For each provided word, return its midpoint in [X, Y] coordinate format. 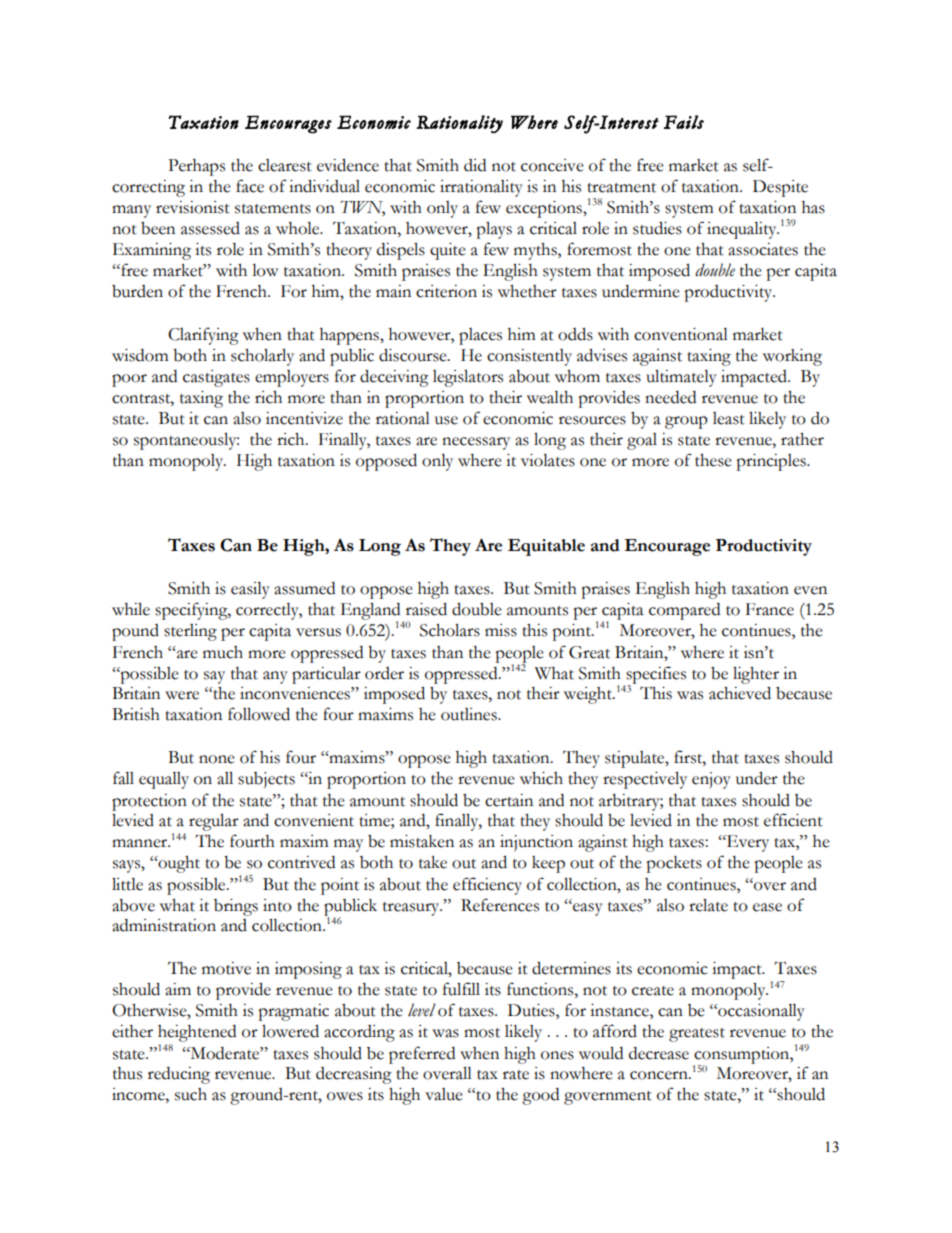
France [770, 609]
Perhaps [196, 167]
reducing [179, 1075]
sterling [190, 632]
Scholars [450, 630]
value [444, 1094]
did [475, 165]
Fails [684, 122]
